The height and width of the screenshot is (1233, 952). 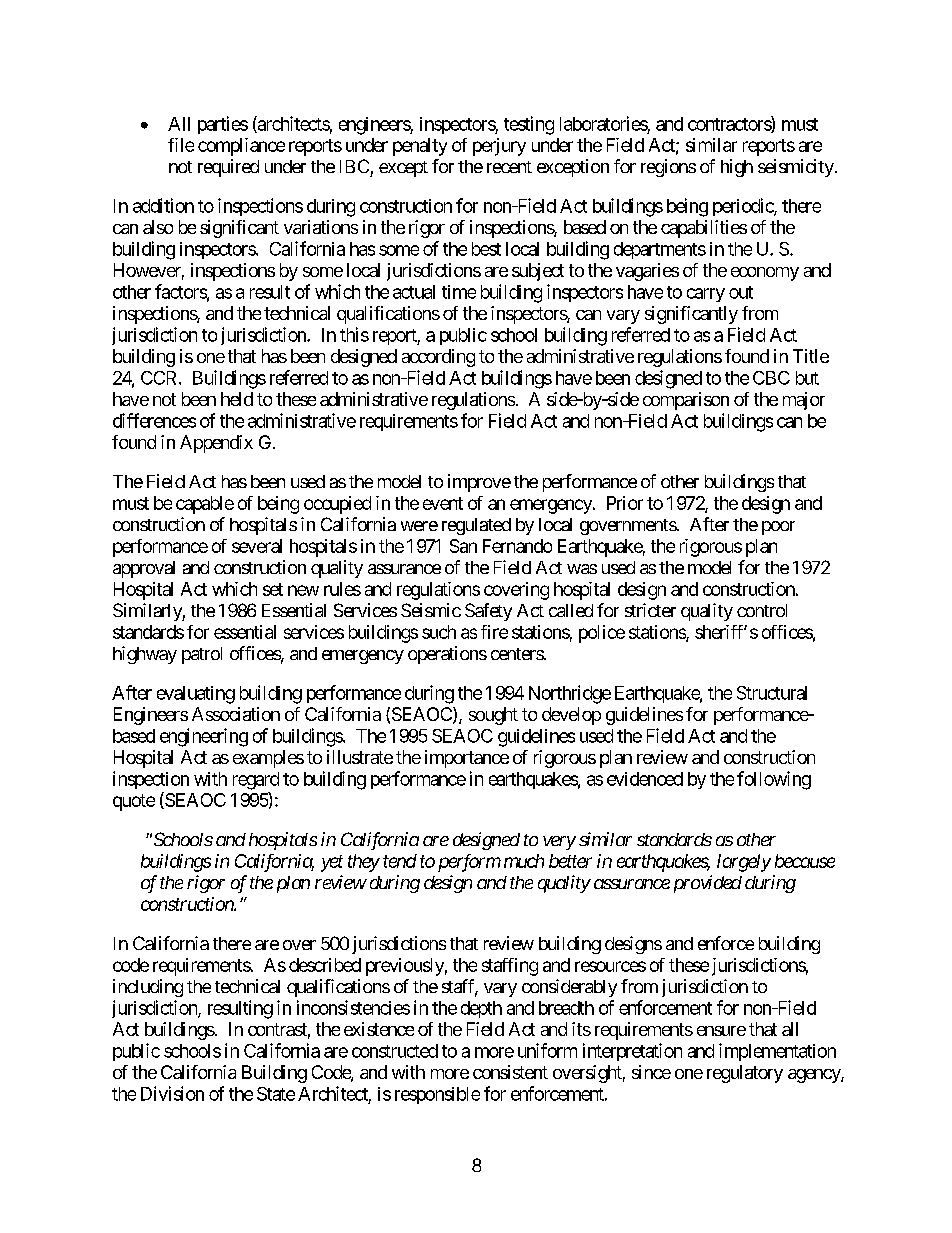 What do you see at coordinates (196, 695) in the screenshot?
I see `evaluating` at bounding box center [196, 695].
